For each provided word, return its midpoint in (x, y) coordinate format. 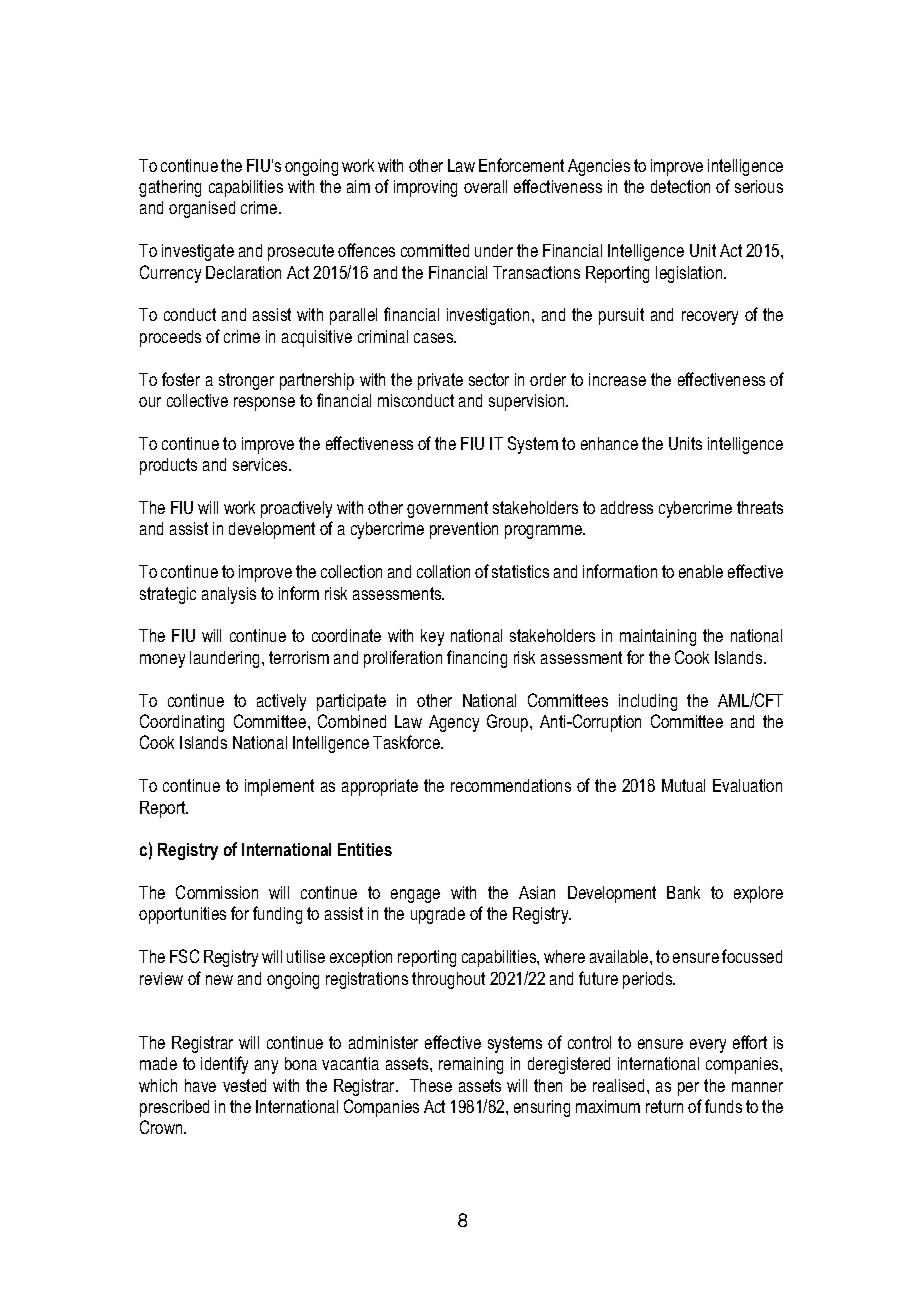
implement (279, 787)
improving (425, 188)
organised (202, 209)
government (447, 509)
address (627, 507)
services (261, 464)
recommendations (511, 785)
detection (680, 186)
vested (244, 1085)
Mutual (683, 785)
